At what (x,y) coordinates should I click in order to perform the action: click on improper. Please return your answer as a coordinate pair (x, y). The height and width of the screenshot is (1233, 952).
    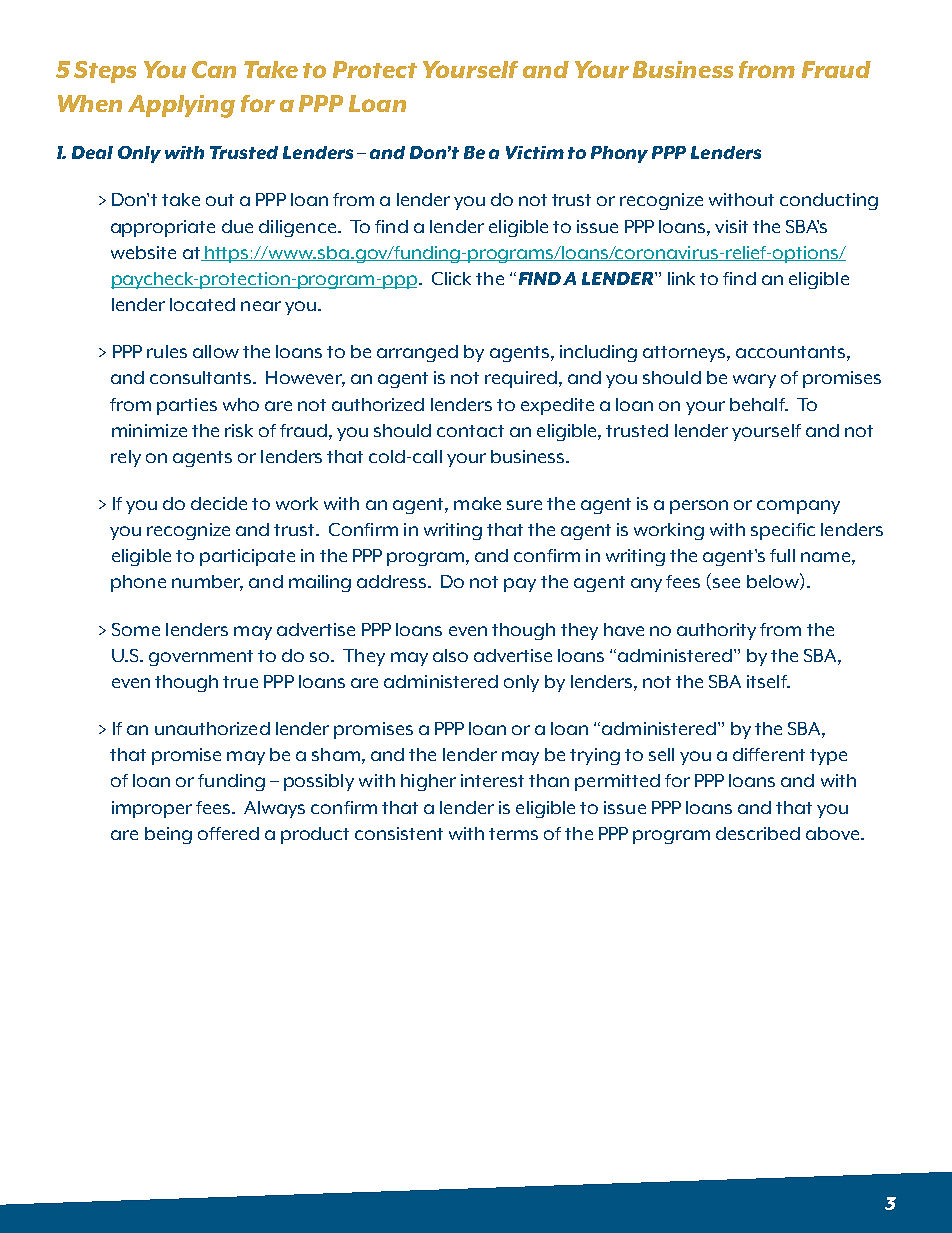
    Looking at the image, I should click on (152, 809).
